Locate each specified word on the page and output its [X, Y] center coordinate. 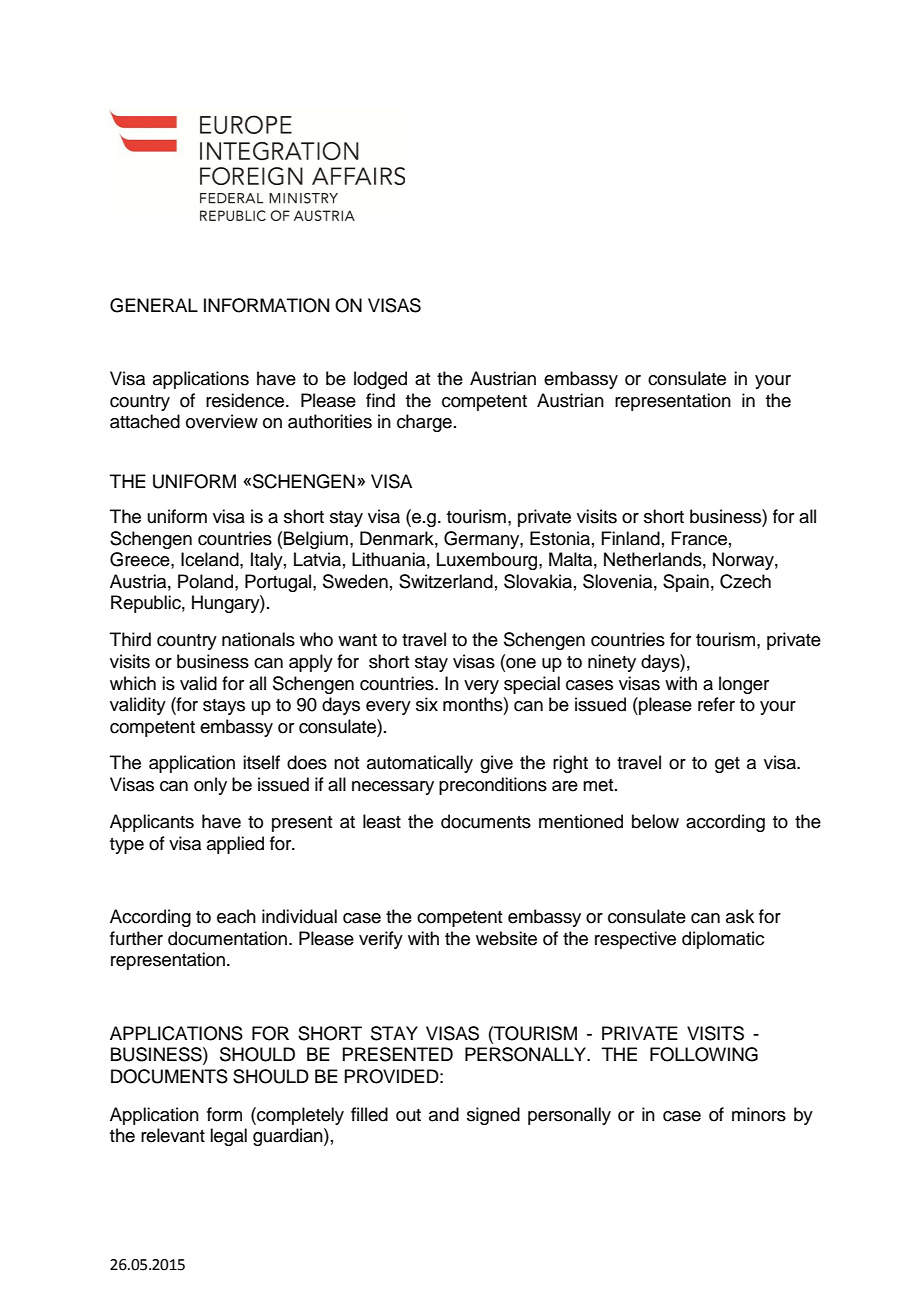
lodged [380, 380]
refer [716, 704]
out [408, 1115]
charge [424, 423]
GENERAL [154, 305]
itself [261, 762]
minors [759, 1114]
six [427, 704]
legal [228, 1137]
